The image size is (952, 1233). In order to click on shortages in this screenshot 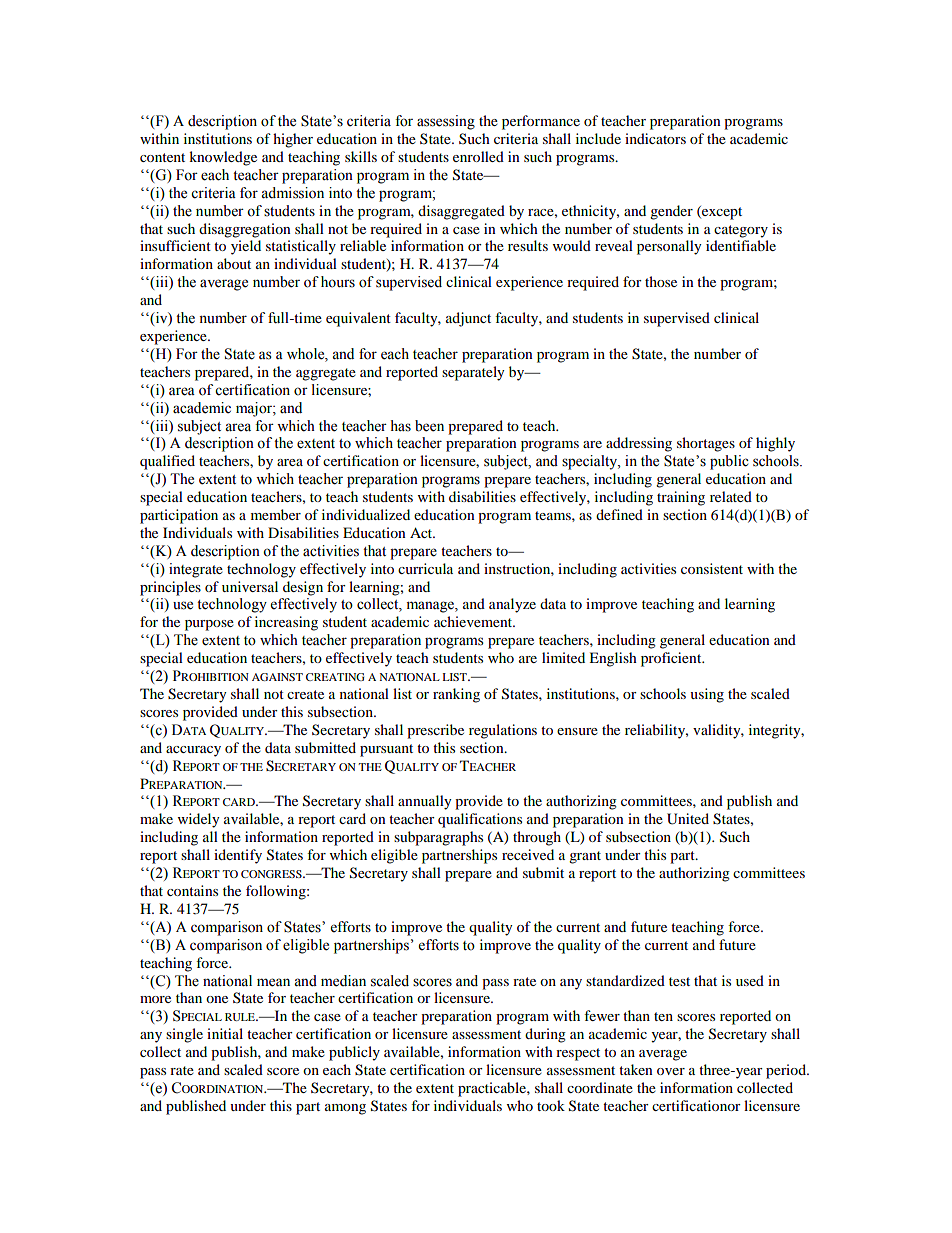, I will do `click(706, 444)`.
